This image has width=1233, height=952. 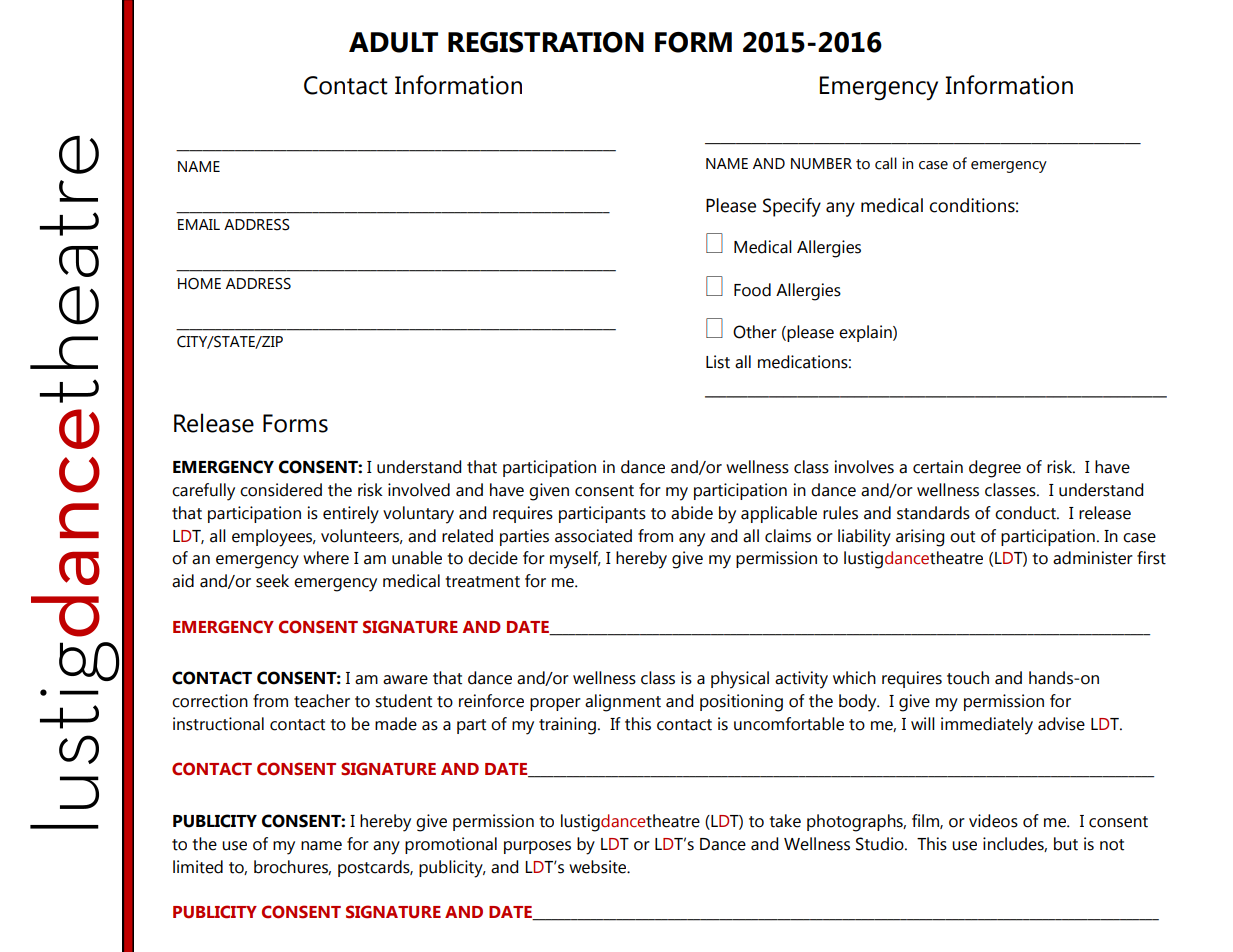 I want to click on EMAIL, so click(x=199, y=224).
